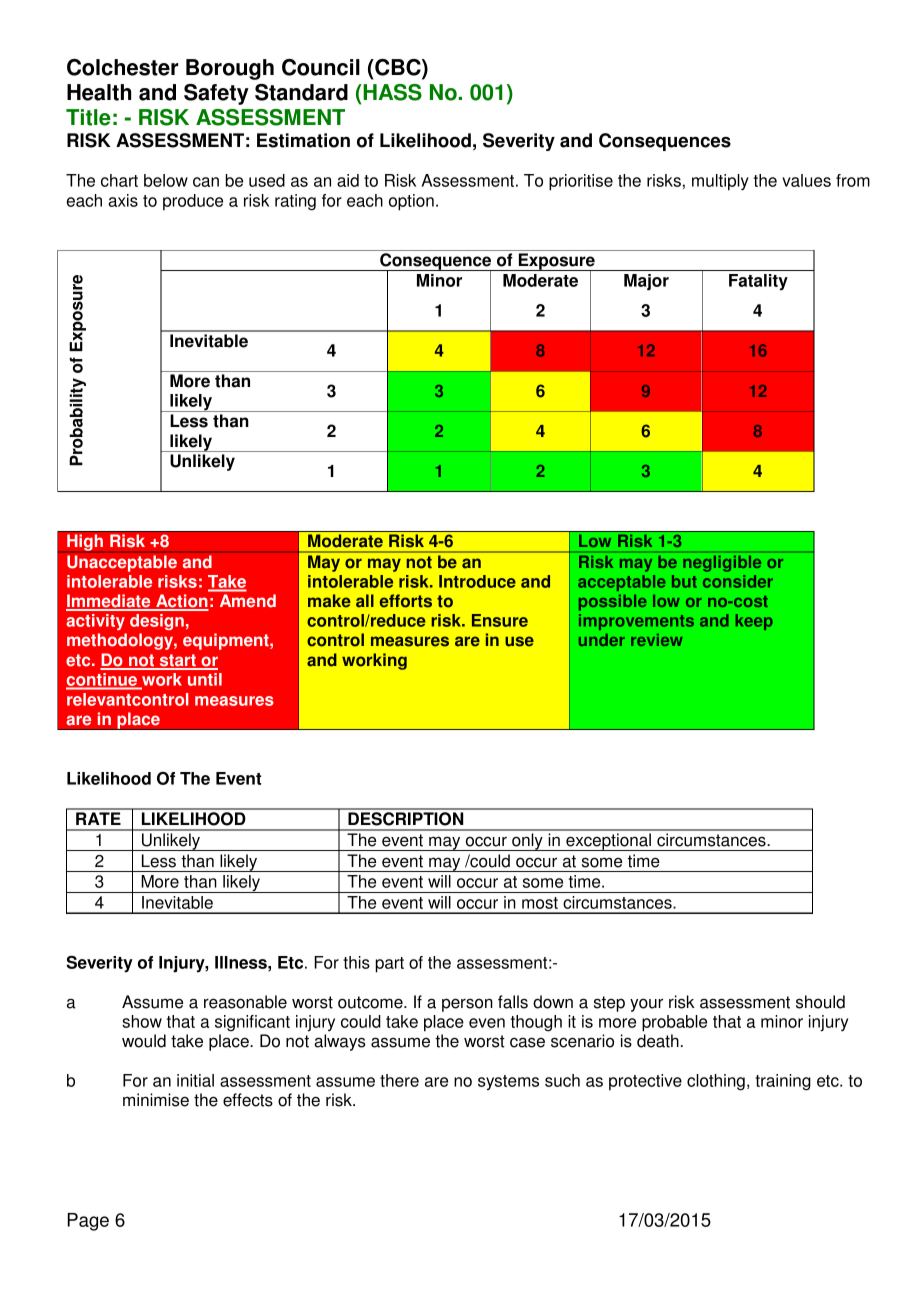 The height and width of the screenshot is (1308, 924). What do you see at coordinates (820, 1002) in the screenshot?
I see `should` at bounding box center [820, 1002].
